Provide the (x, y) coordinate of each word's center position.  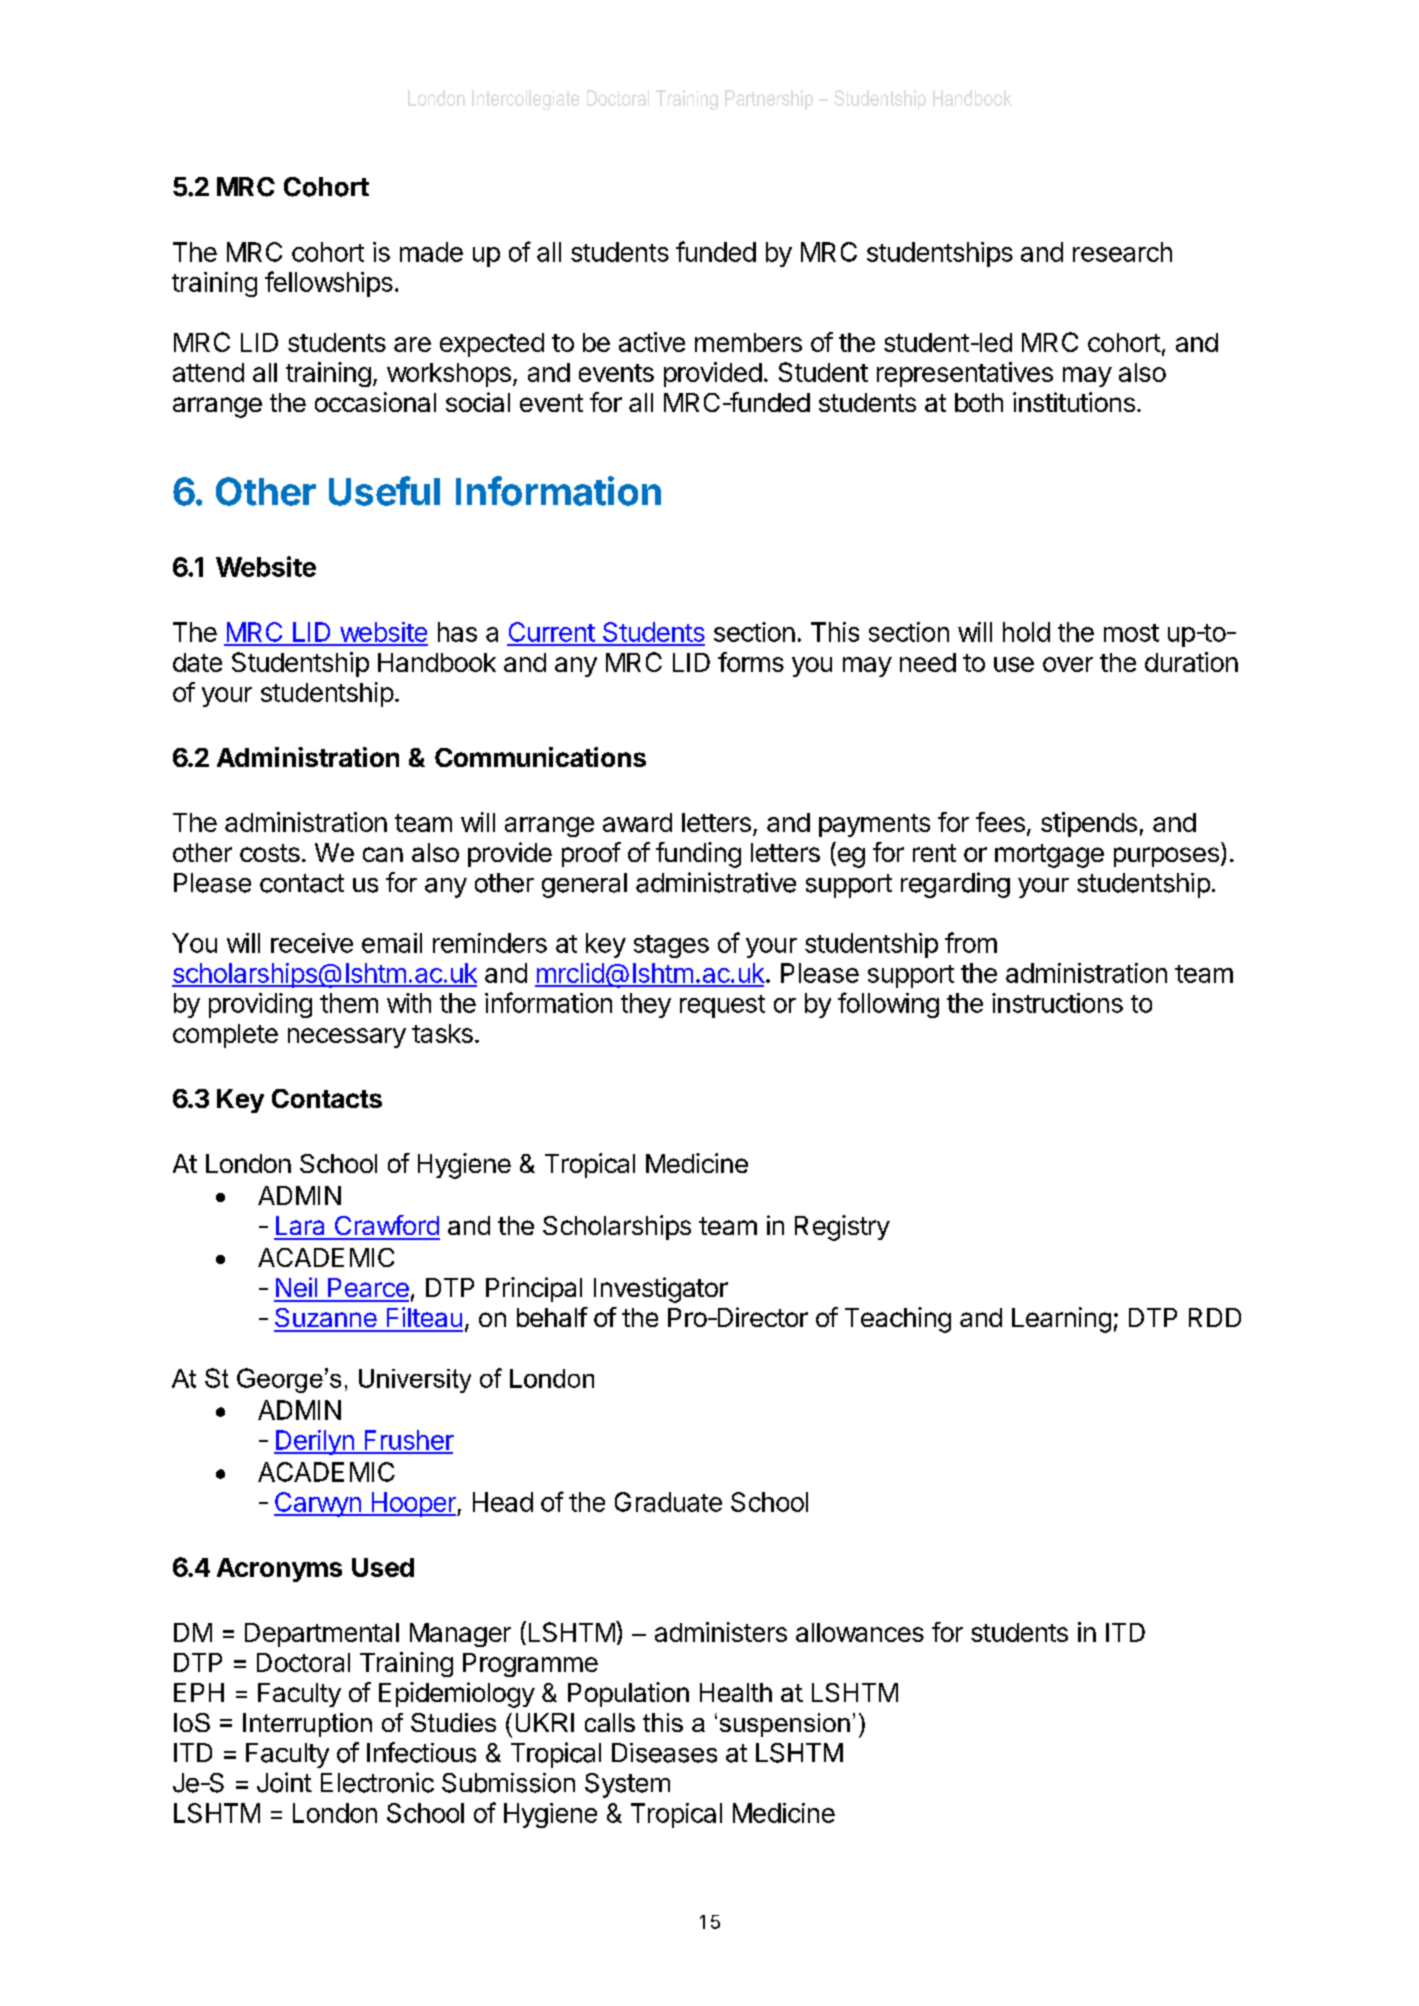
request (722, 1006)
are (412, 344)
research (1122, 252)
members (748, 342)
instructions (1057, 1003)
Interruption (307, 1725)
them (349, 1003)
